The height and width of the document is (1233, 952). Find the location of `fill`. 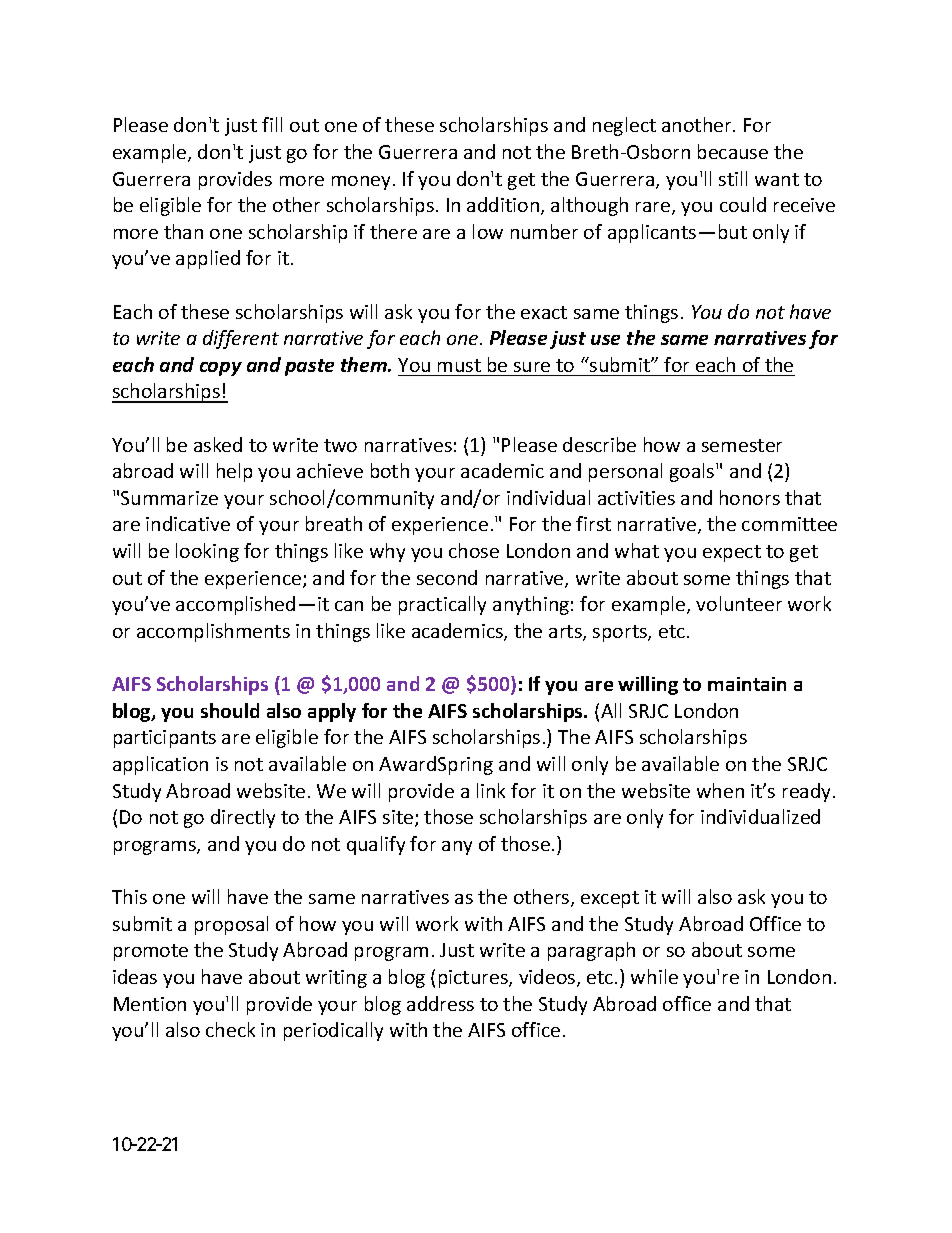

fill is located at coordinates (272, 124).
